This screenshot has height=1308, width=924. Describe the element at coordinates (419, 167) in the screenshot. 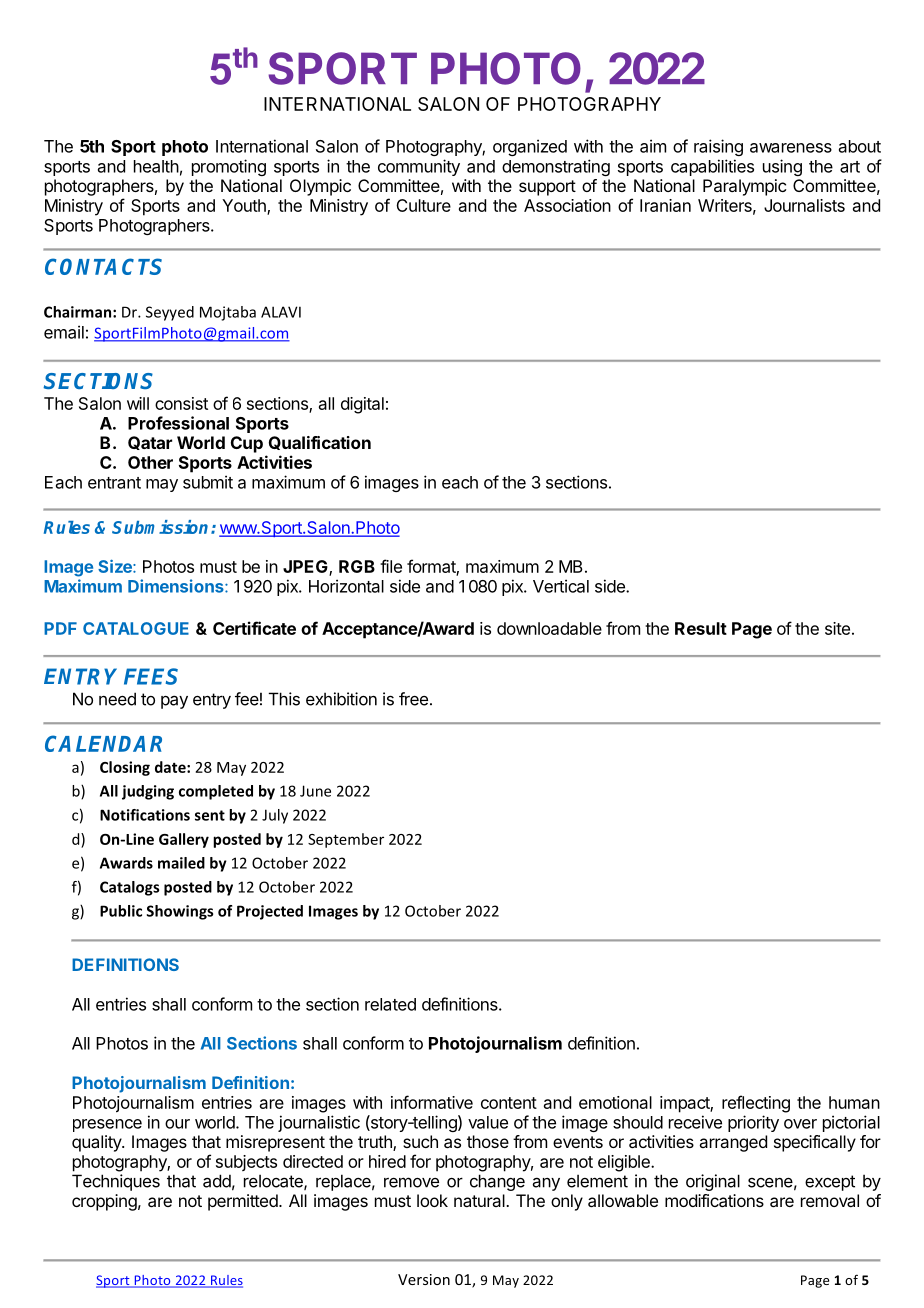

I see `community` at that location.
